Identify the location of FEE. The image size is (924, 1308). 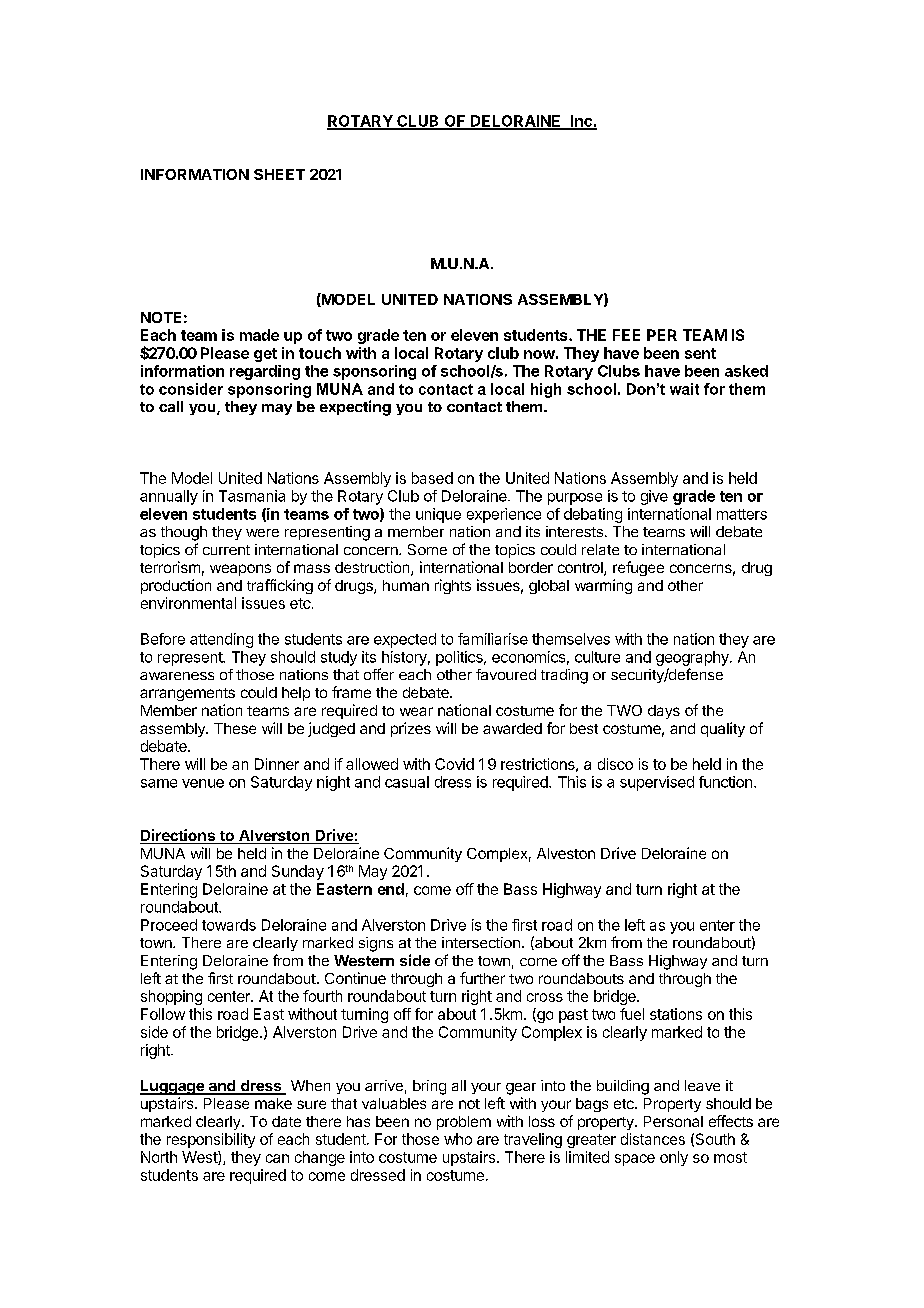
(626, 335).
